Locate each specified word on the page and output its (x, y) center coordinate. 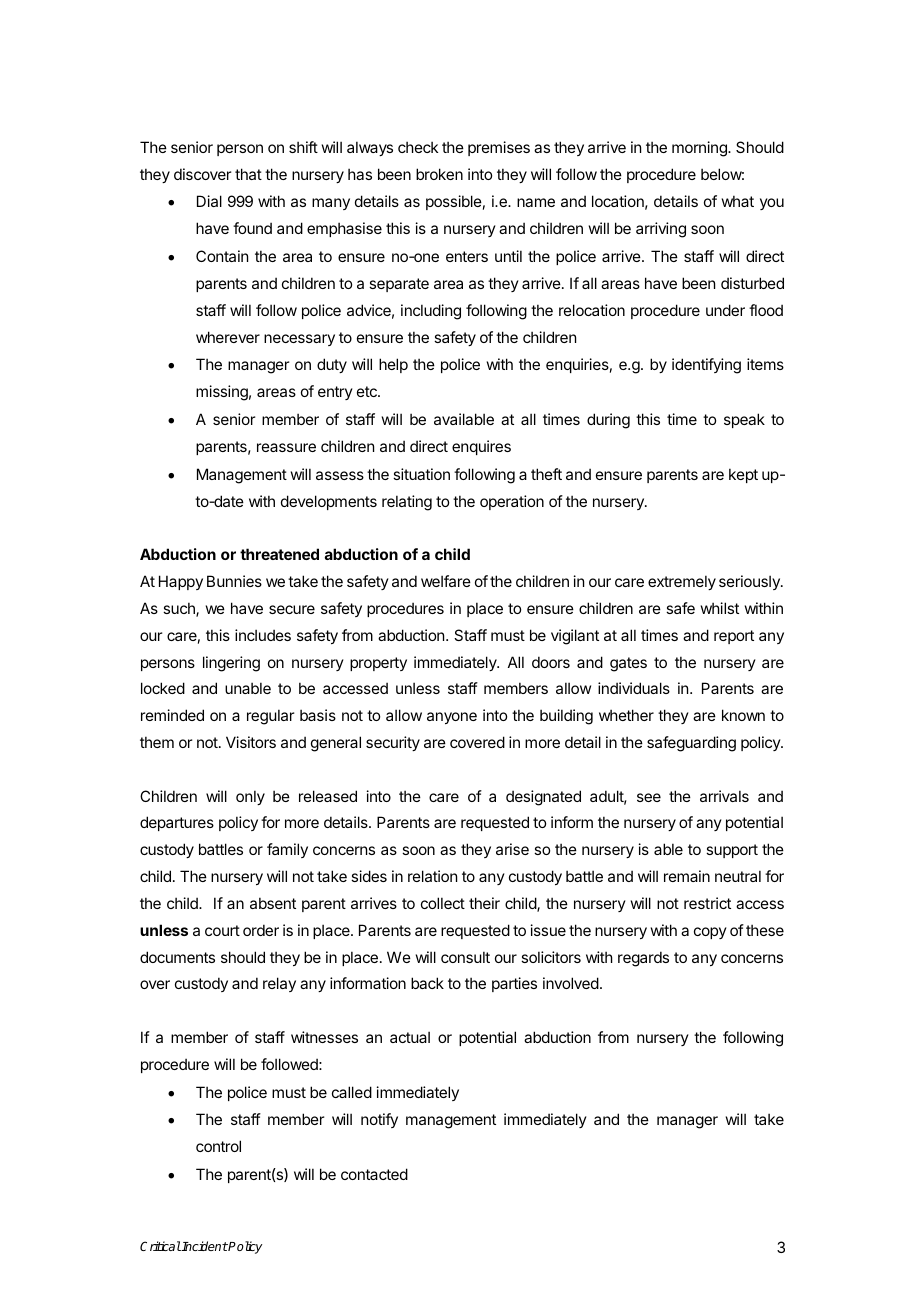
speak (744, 420)
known (743, 715)
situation (421, 474)
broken (439, 174)
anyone (452, 718)
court (222, 930)
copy (710, 933)
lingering (231, 664)
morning (700, 149)
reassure (286, 447)
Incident (204, 1246)
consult (465, 957)
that (248, 174)
